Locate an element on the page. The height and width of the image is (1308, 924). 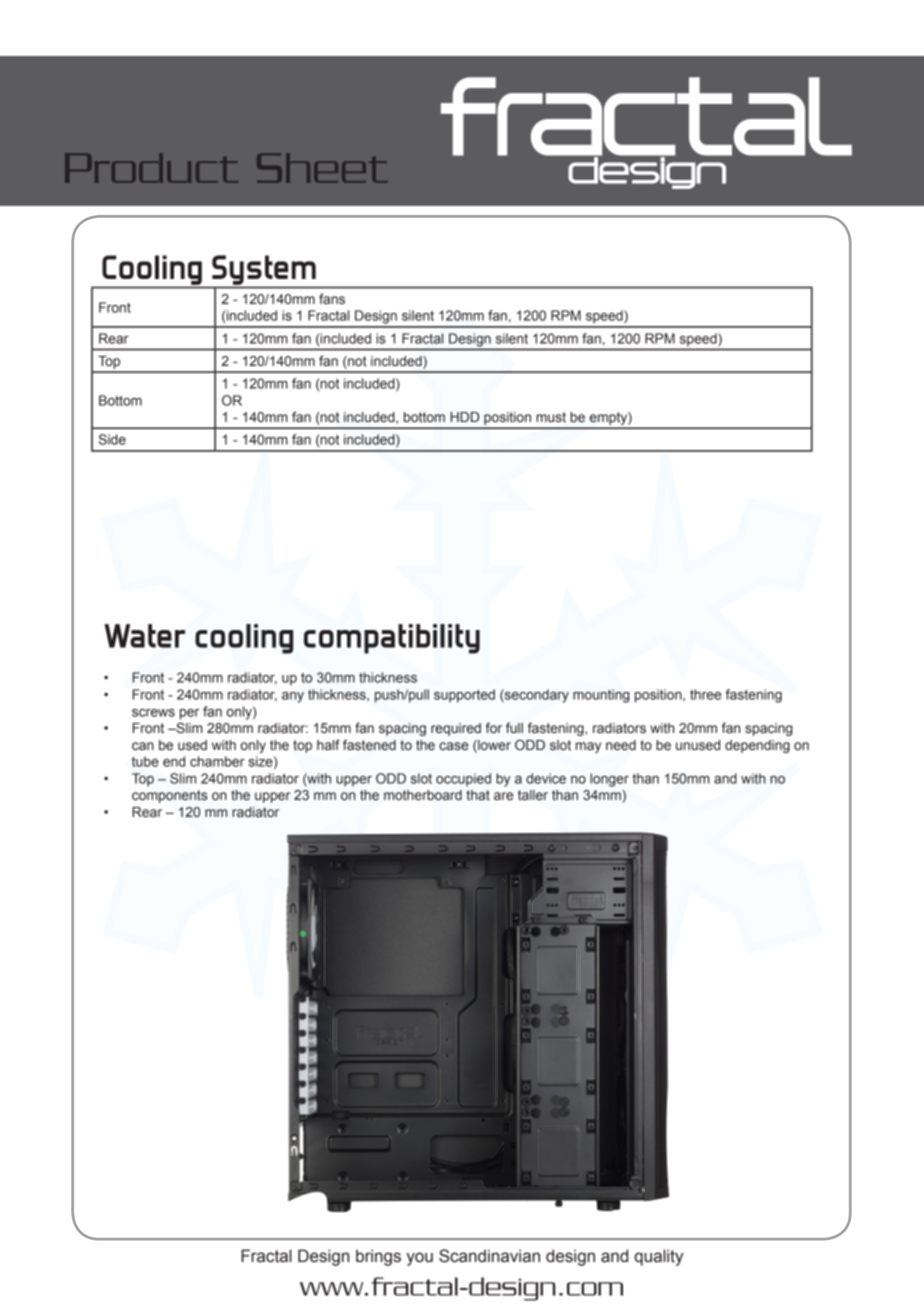
mounting is located at coordinates (601, 696).
